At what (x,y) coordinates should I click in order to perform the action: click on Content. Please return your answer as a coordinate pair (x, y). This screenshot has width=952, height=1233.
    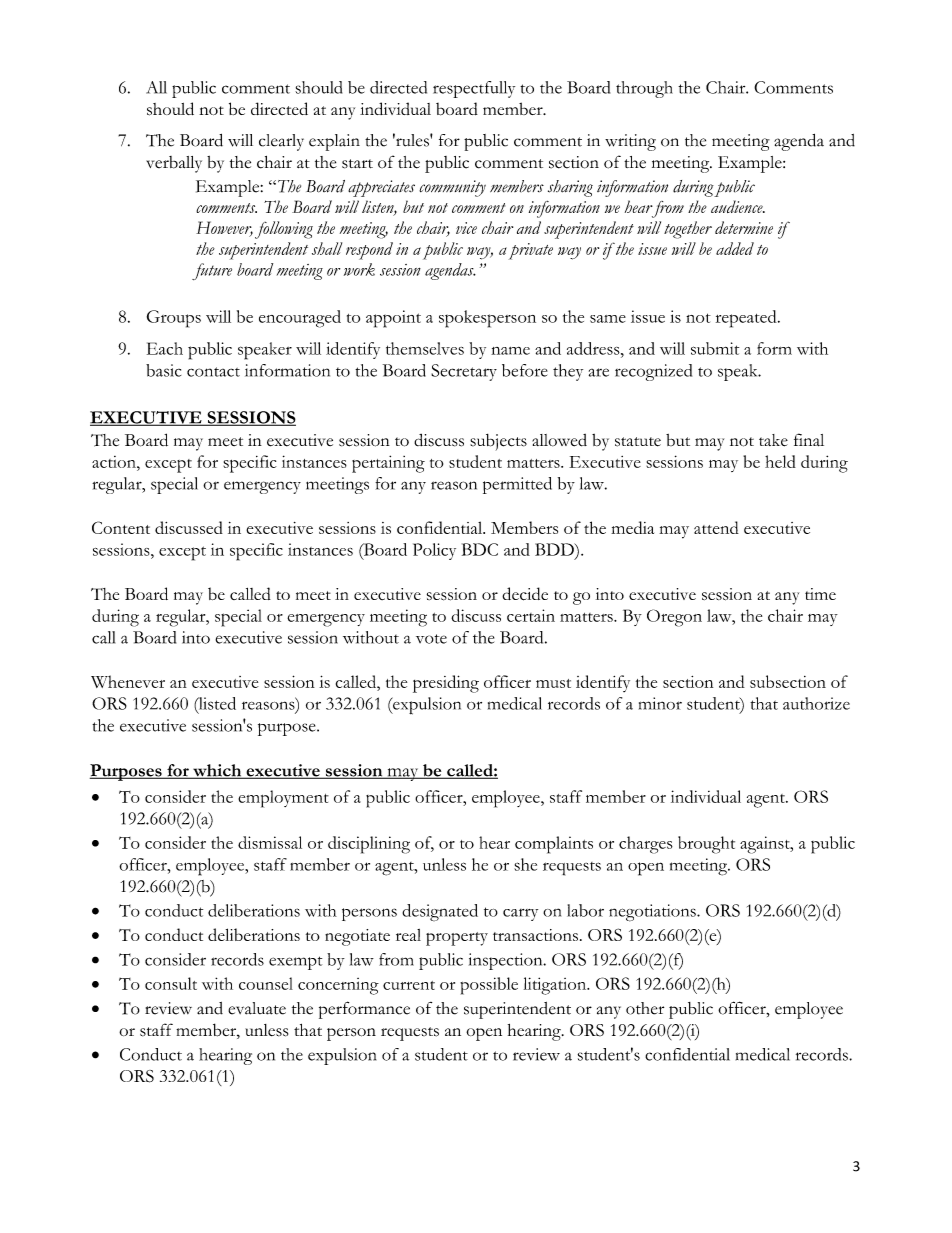
    Looking at the image, I should click on (121, 527).
